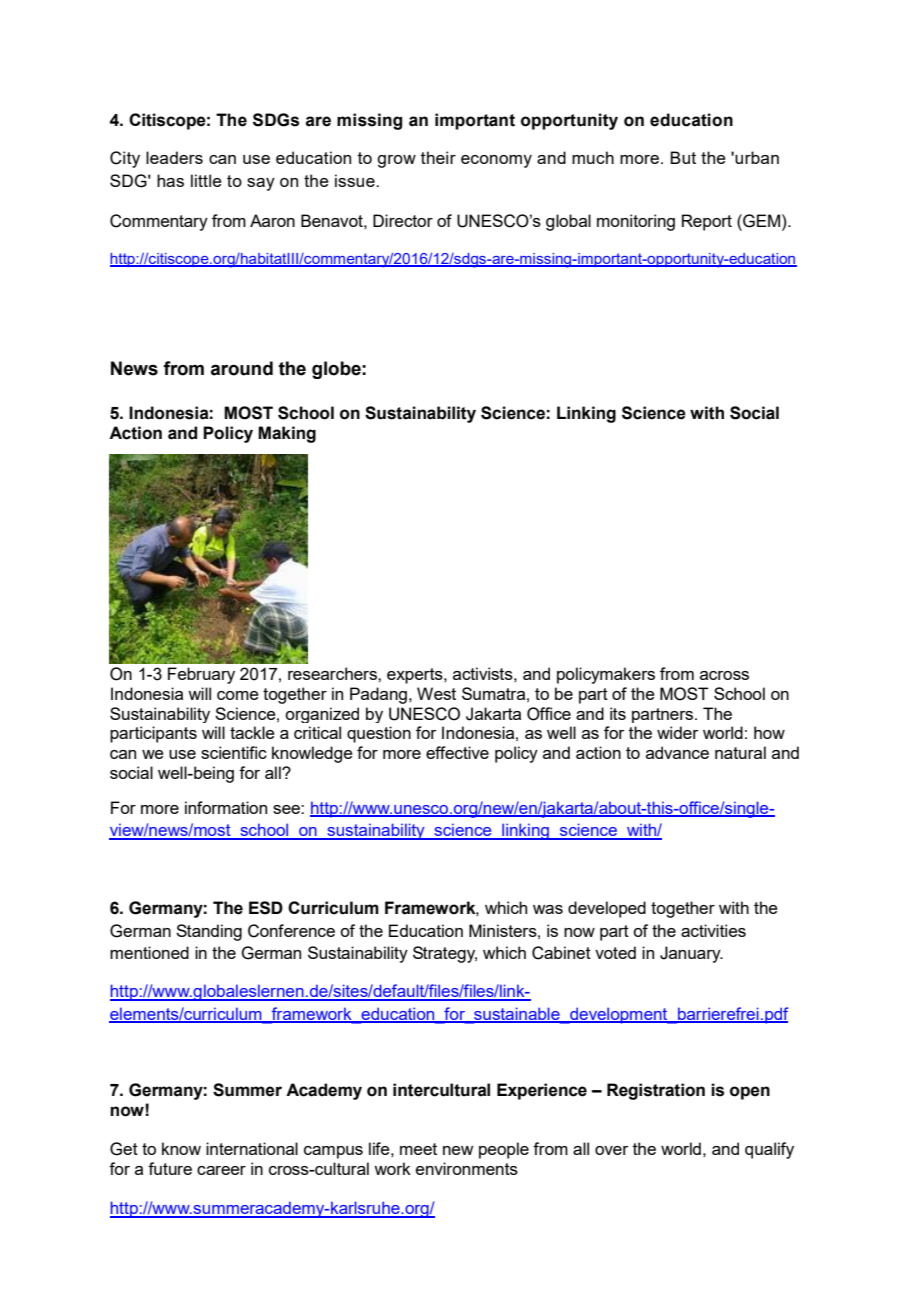 This image has width=924, height=1308. What do you see at coordinates (416, 676) in the image?
I see `experts` at bounding box center [416, 676].
